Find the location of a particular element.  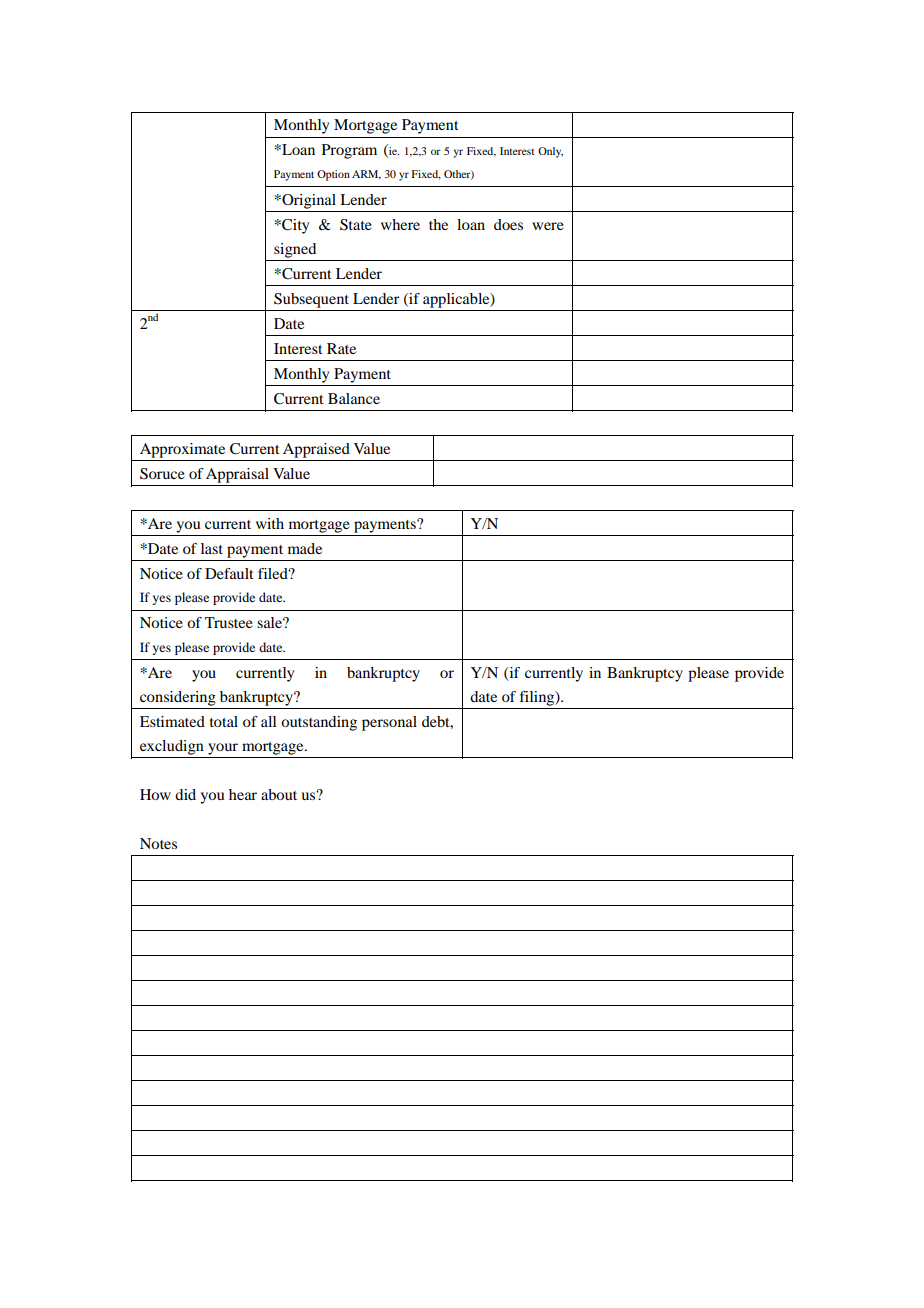

Option is located at coordinates (333, 175).
